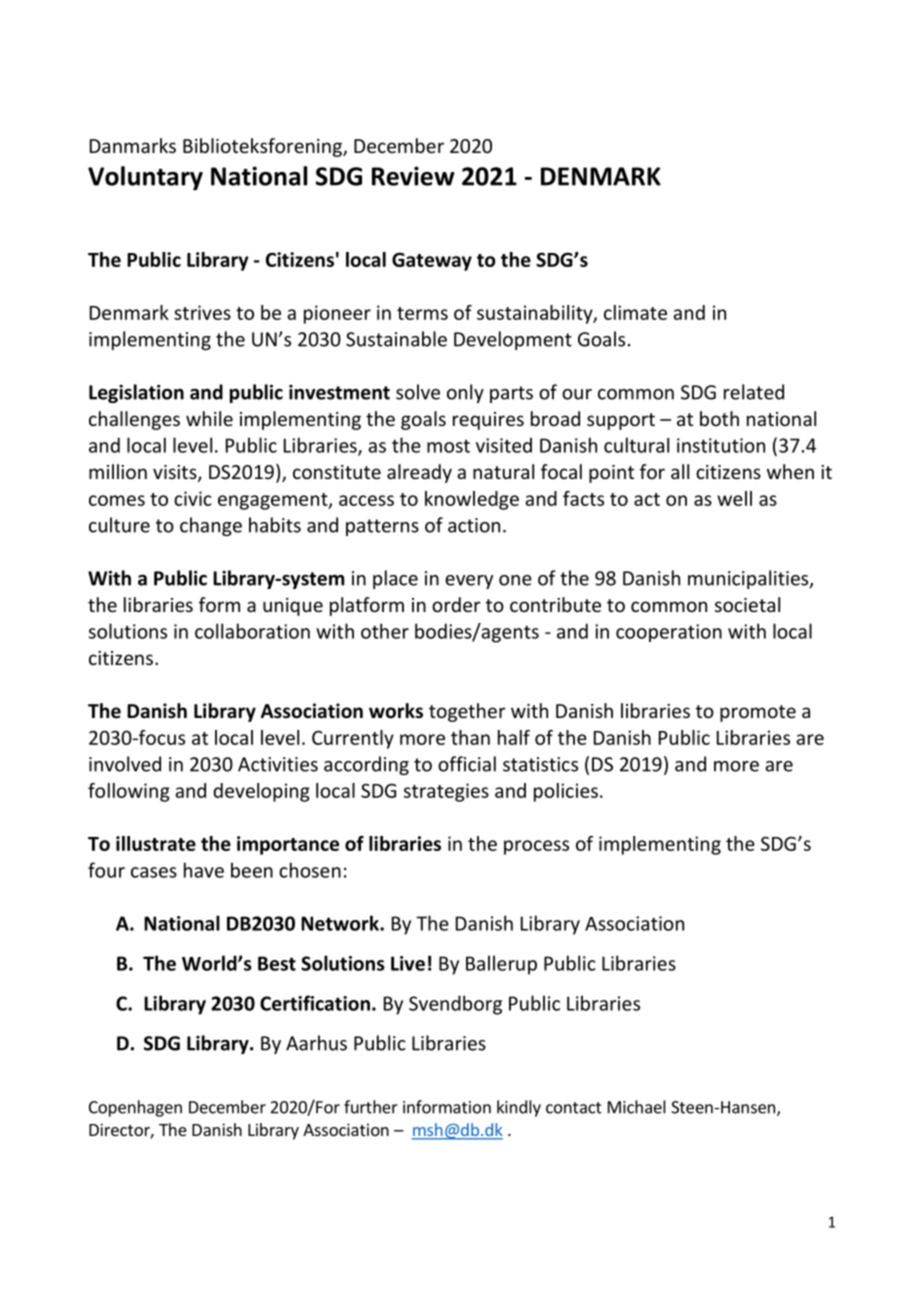 Image resolution: width=924 pixels, height=1308 pixels. Describe the element at coordinates (758, 713) in the screenshot. I see `promote` at that location.
